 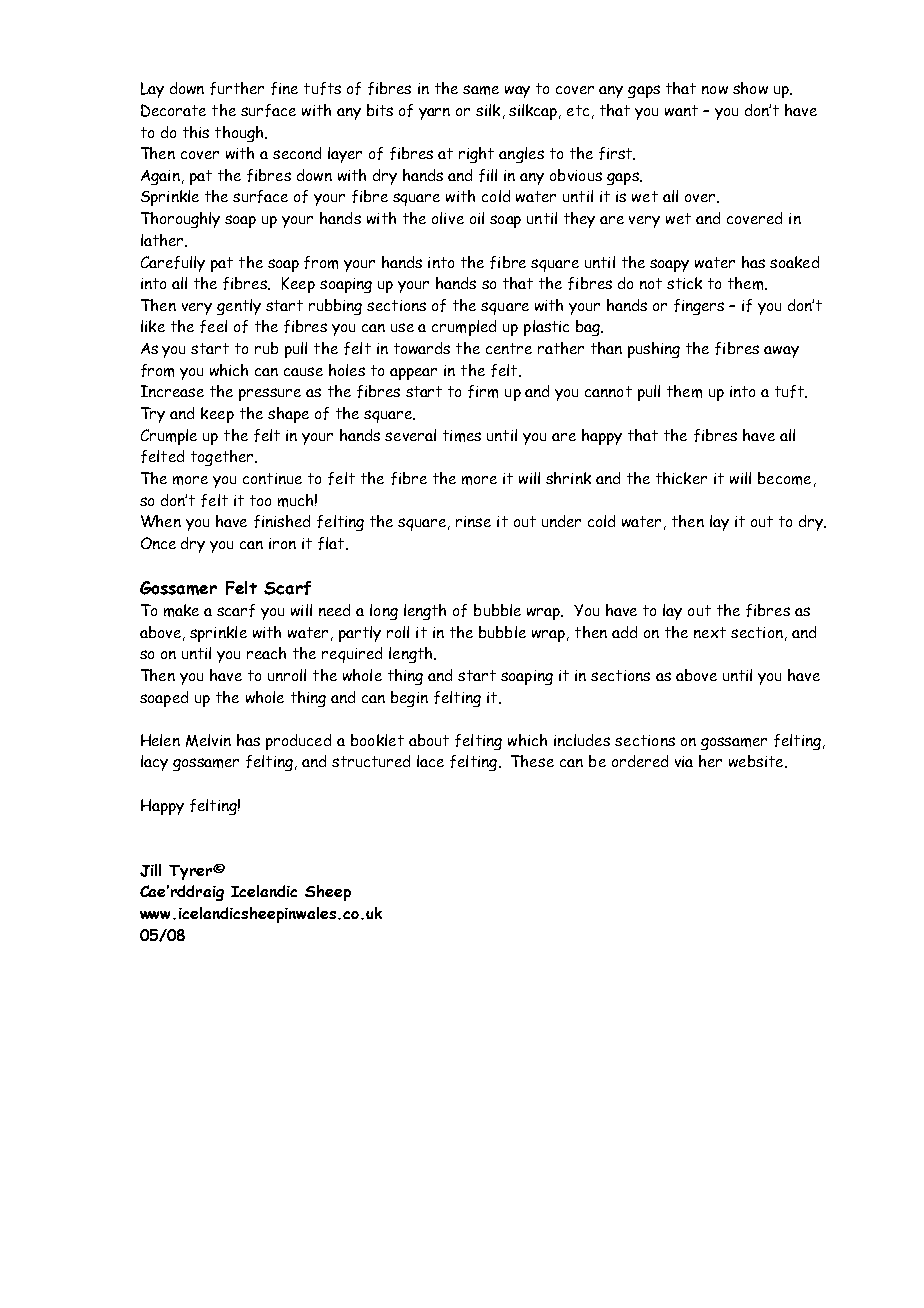 I want to click on pushing, so click(x=654, y=350).
